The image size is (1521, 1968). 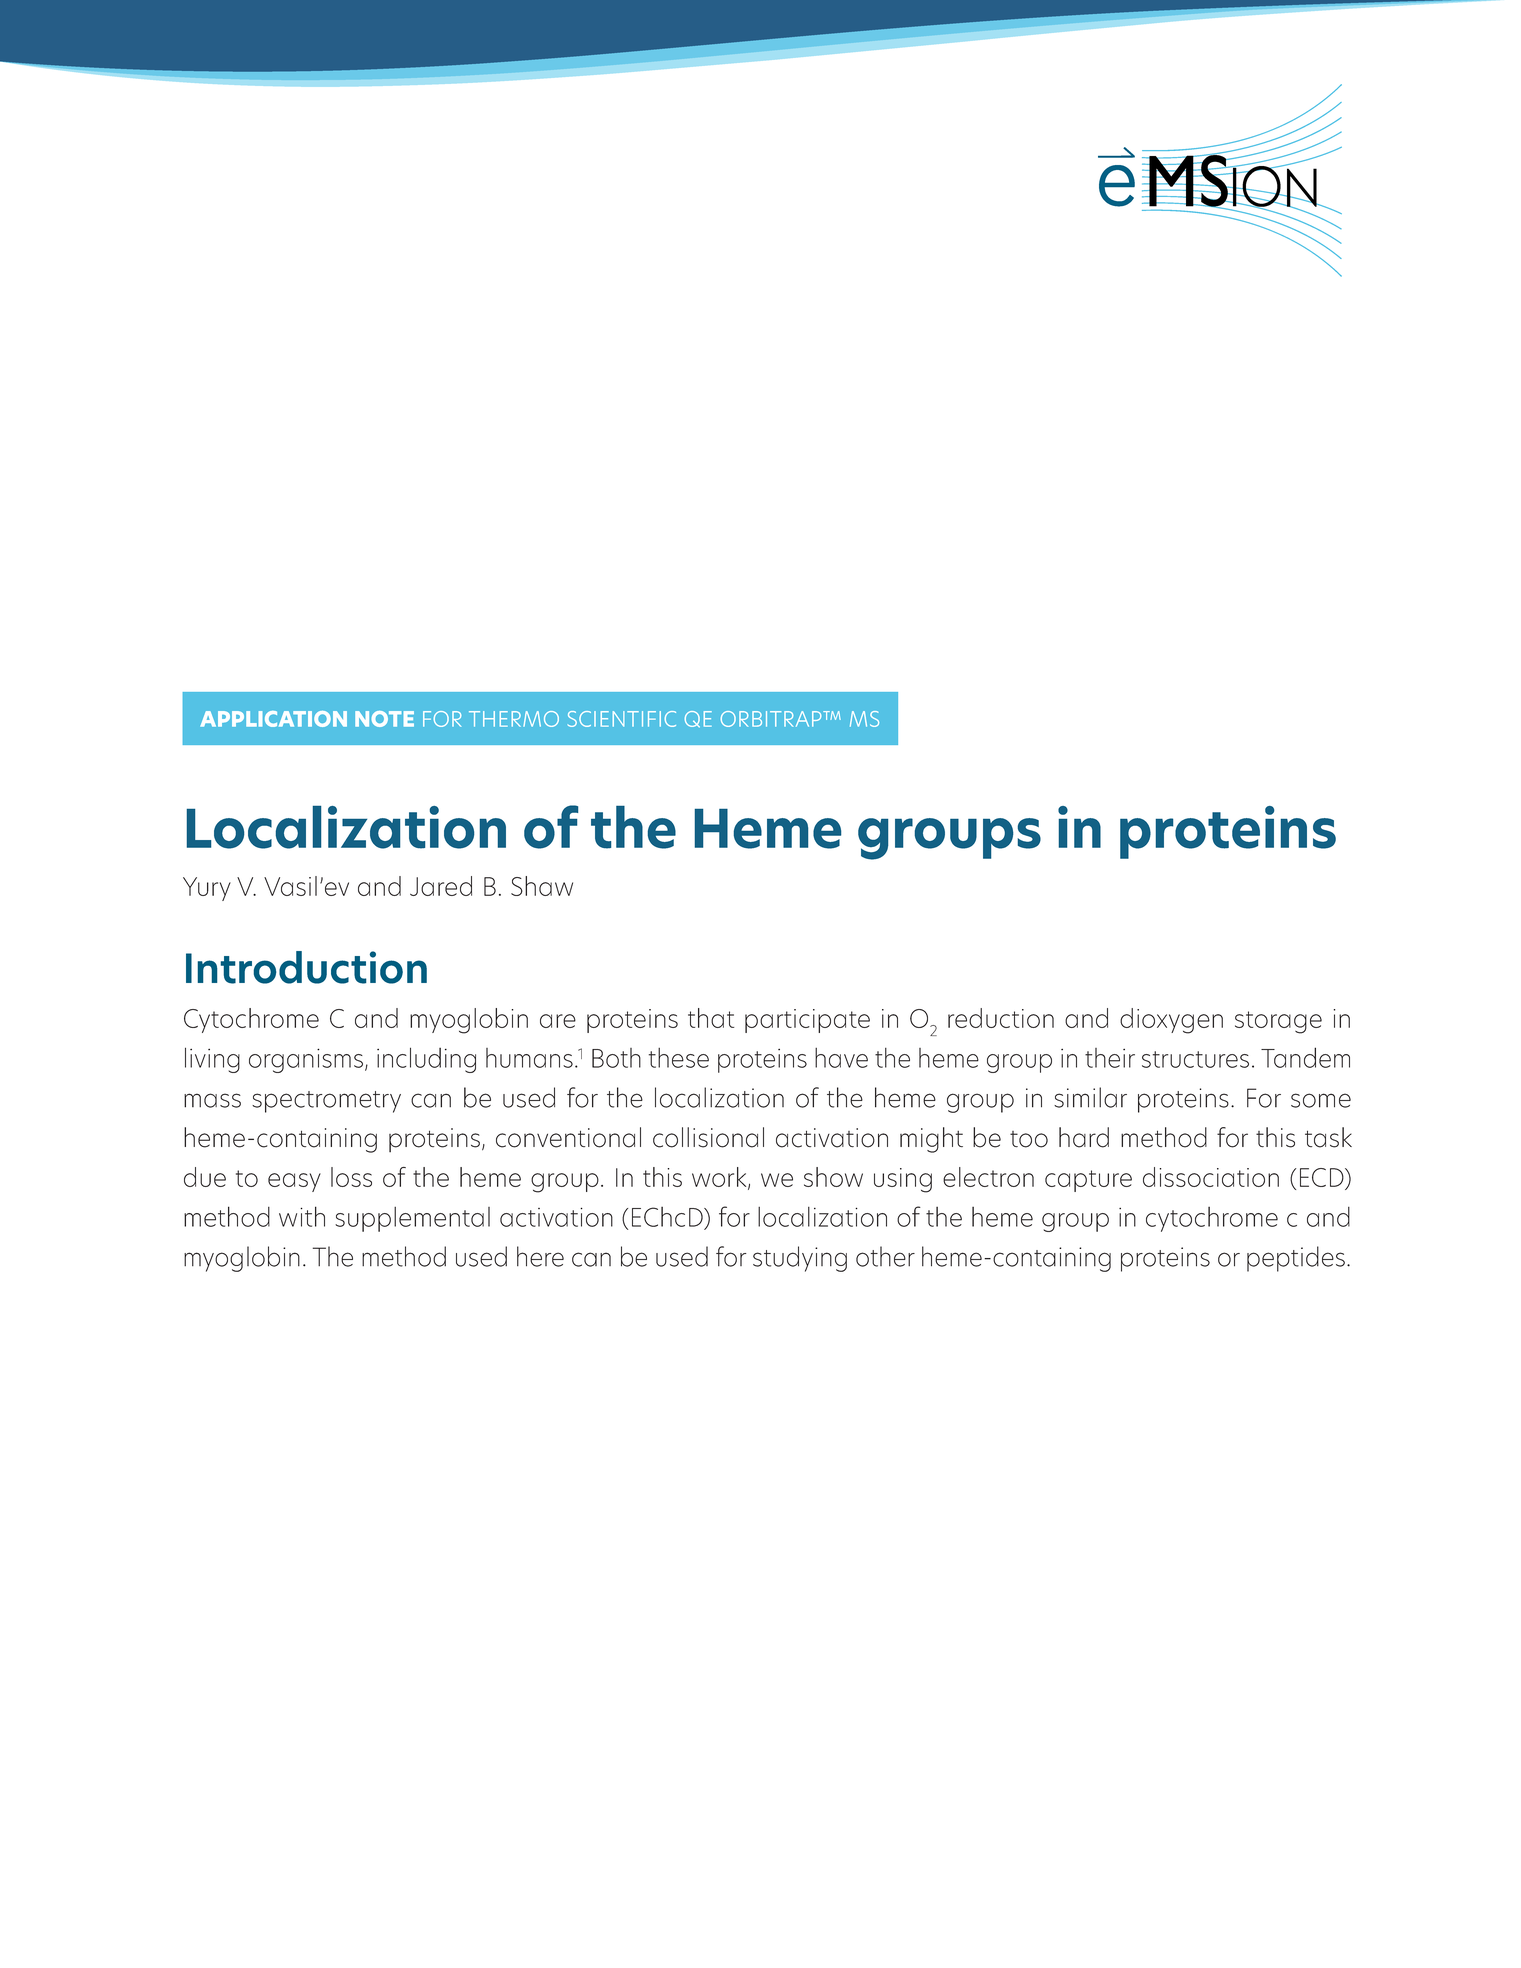 I want to click on NOTE, so click(x=384, y=719).
